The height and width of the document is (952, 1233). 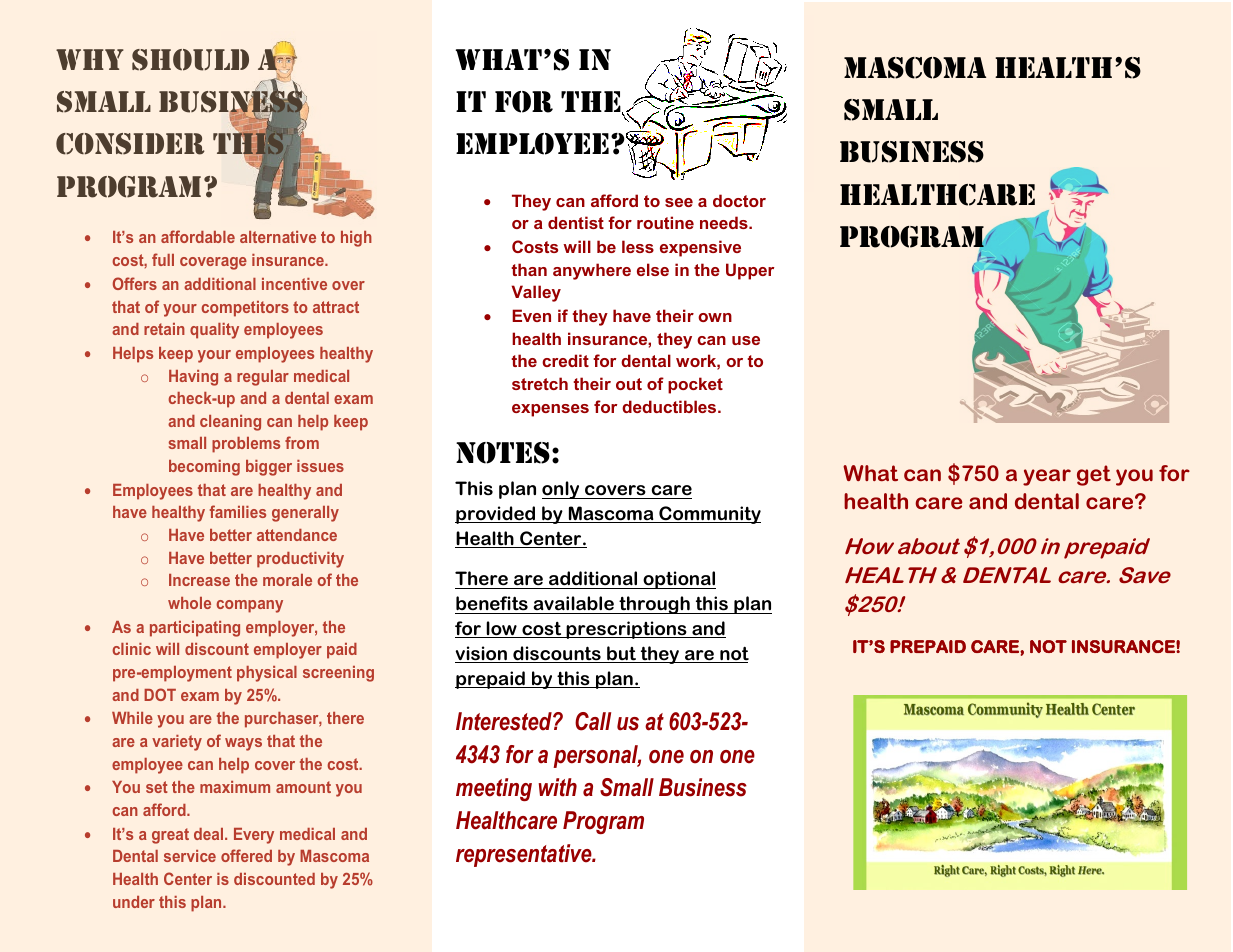 What do you see at coordinates (750, 271) in the document?
I see `Upper` at bounding box center [750, 271].
